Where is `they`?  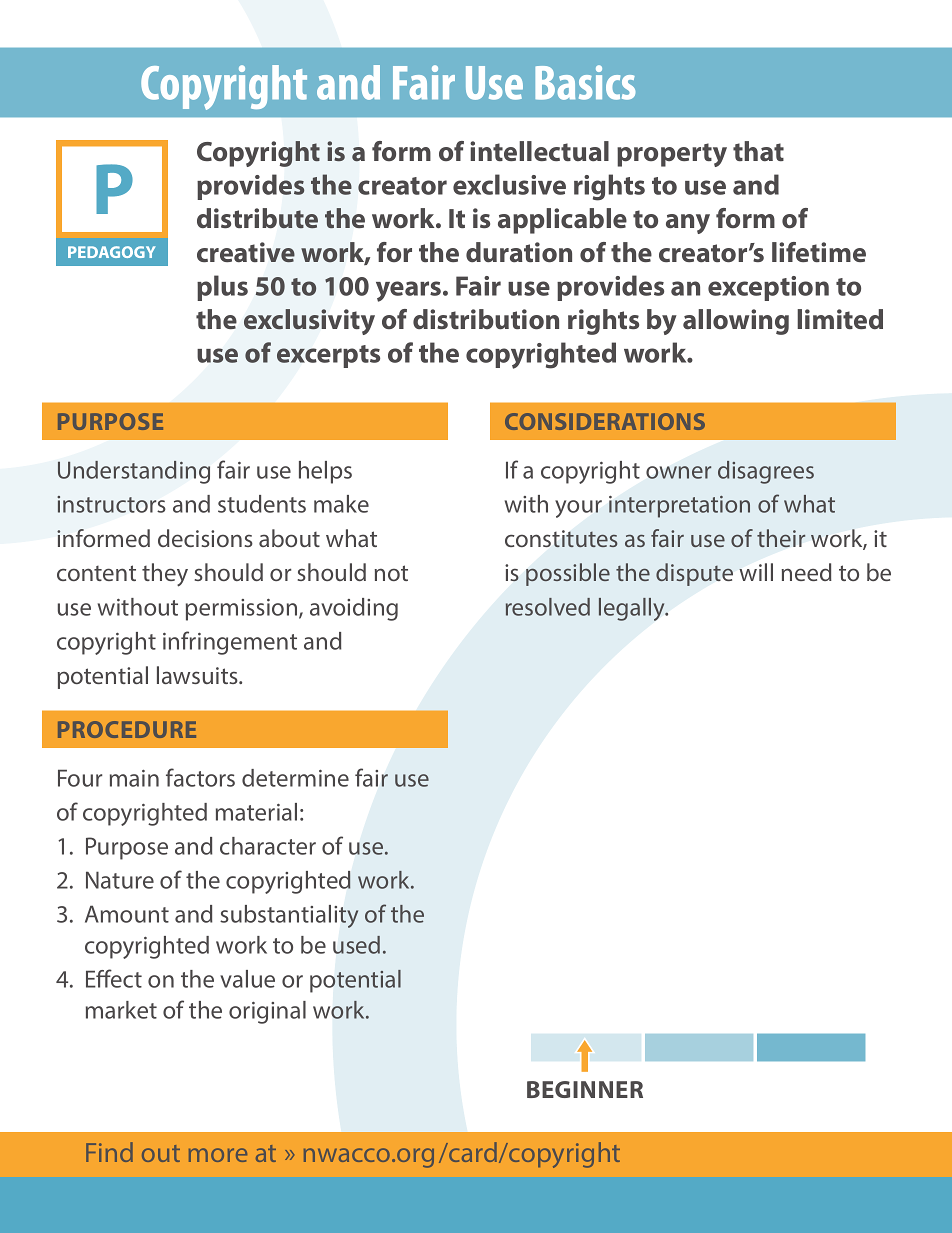
they is located at coordinates (165, 575).
